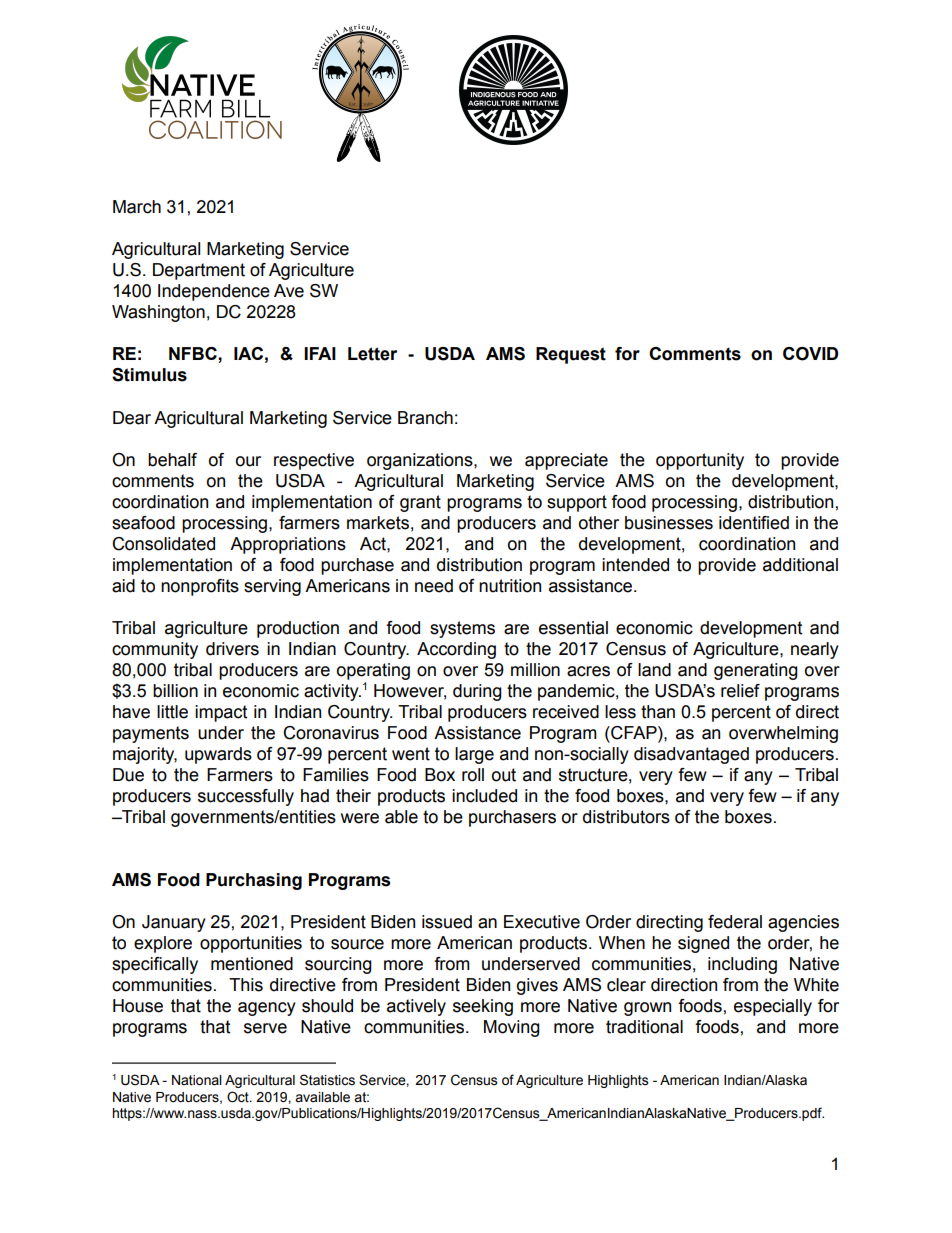  I want to click on Department, so click(199, 271).
